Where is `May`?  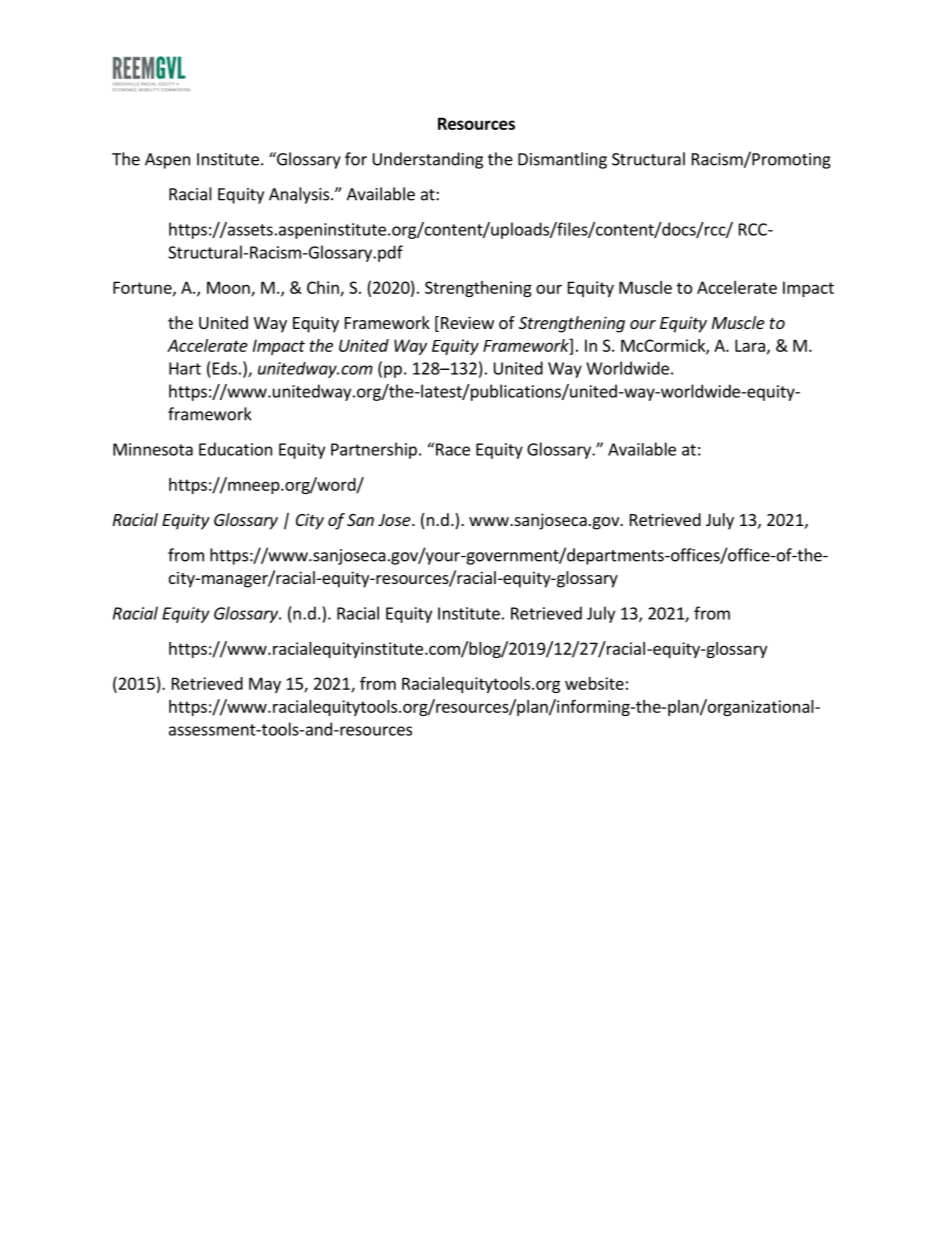 May is located at coordinates (265, 685).
